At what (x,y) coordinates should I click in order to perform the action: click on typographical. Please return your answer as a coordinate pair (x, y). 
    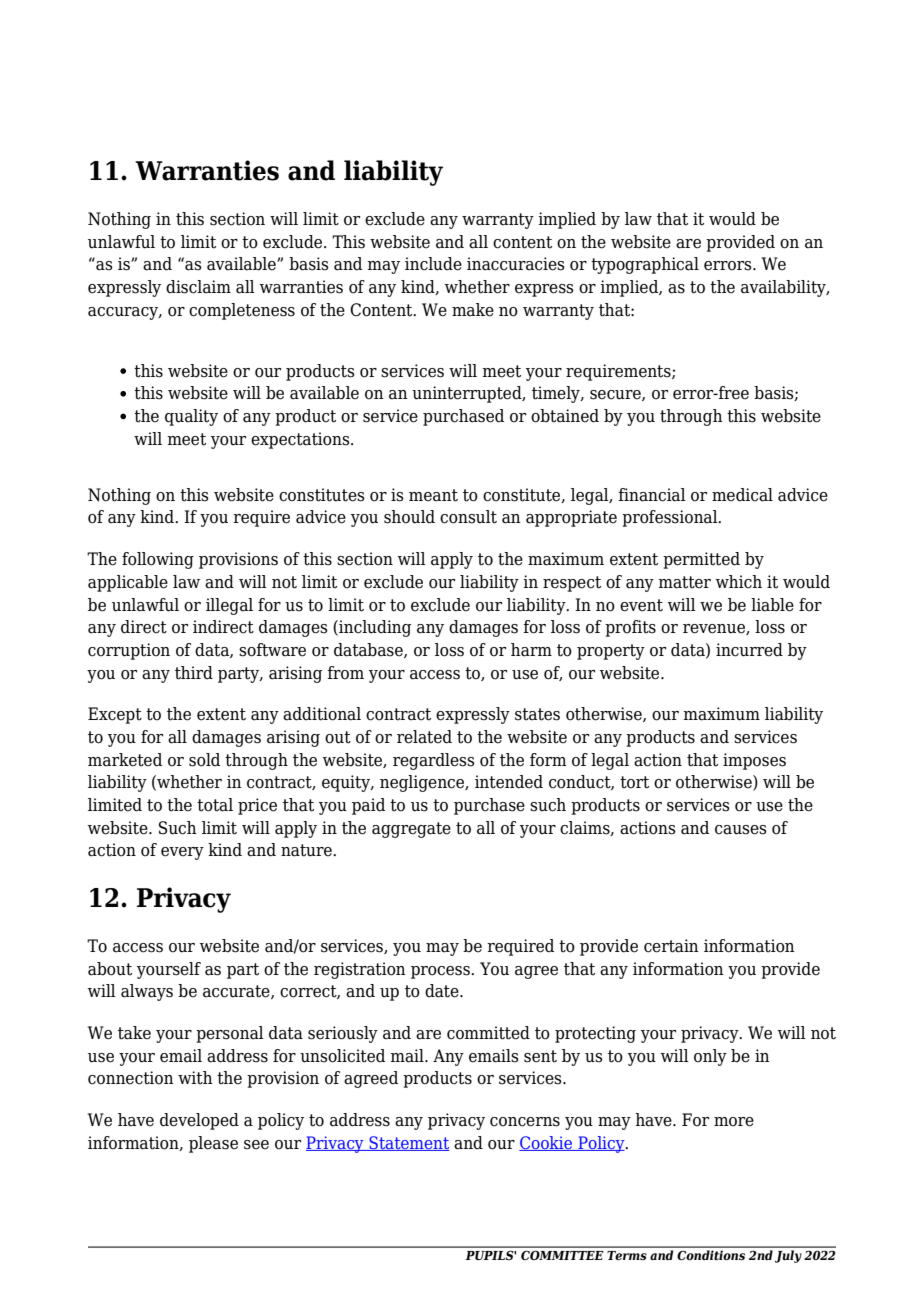
    Looking at the image, I should click on (645, 265).
